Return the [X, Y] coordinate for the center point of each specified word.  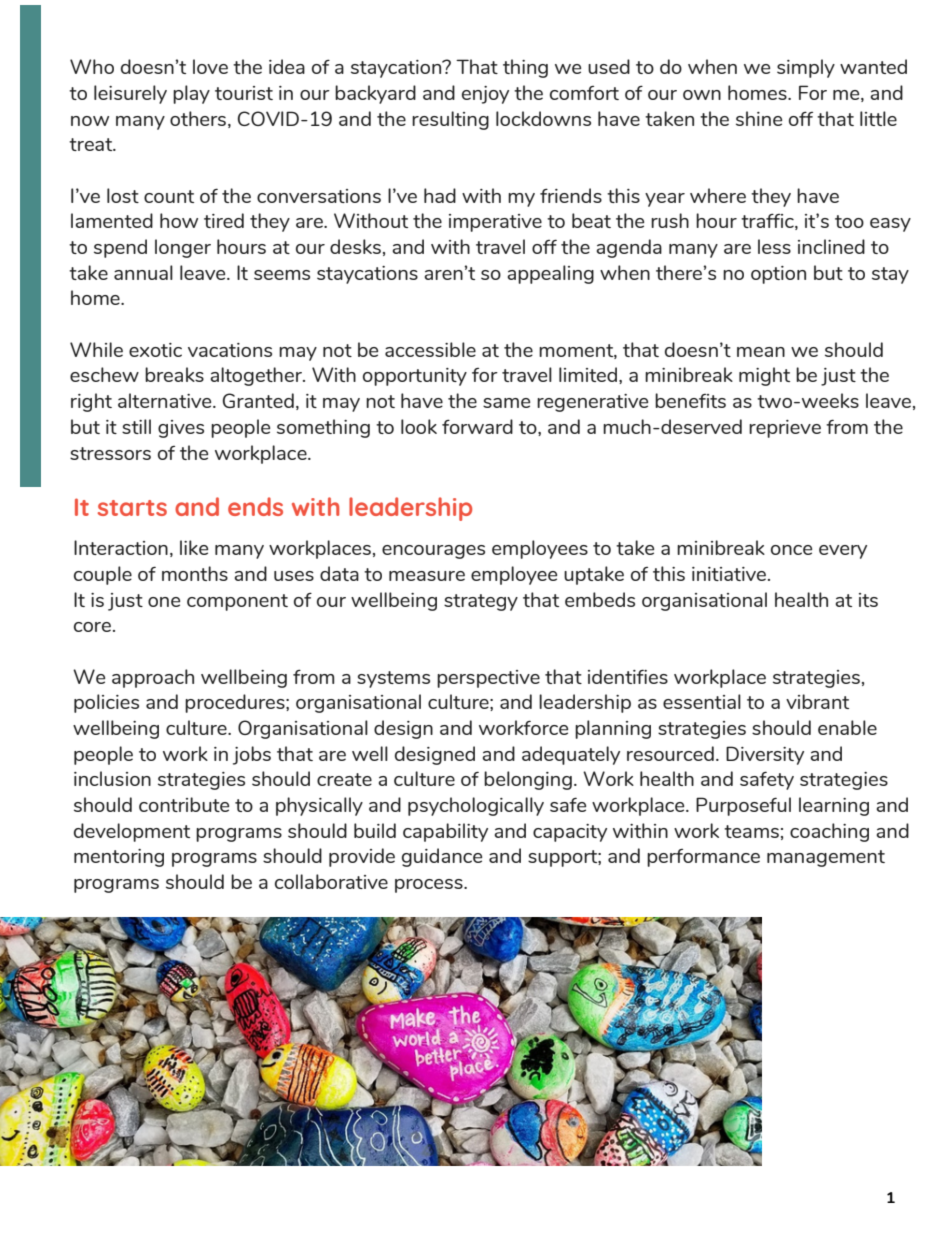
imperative [495, 223]
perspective [488, 679]
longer [183, 248]
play [191, 94]
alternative [166, 400]
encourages [433, 552]
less [774, 246]
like [194, 547]
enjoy [485, 95]
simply [806, 68]
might [764, 376]
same [506, 403]
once [791, 550]
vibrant [817, 701]
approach [153, 678]
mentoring [119, 858]
